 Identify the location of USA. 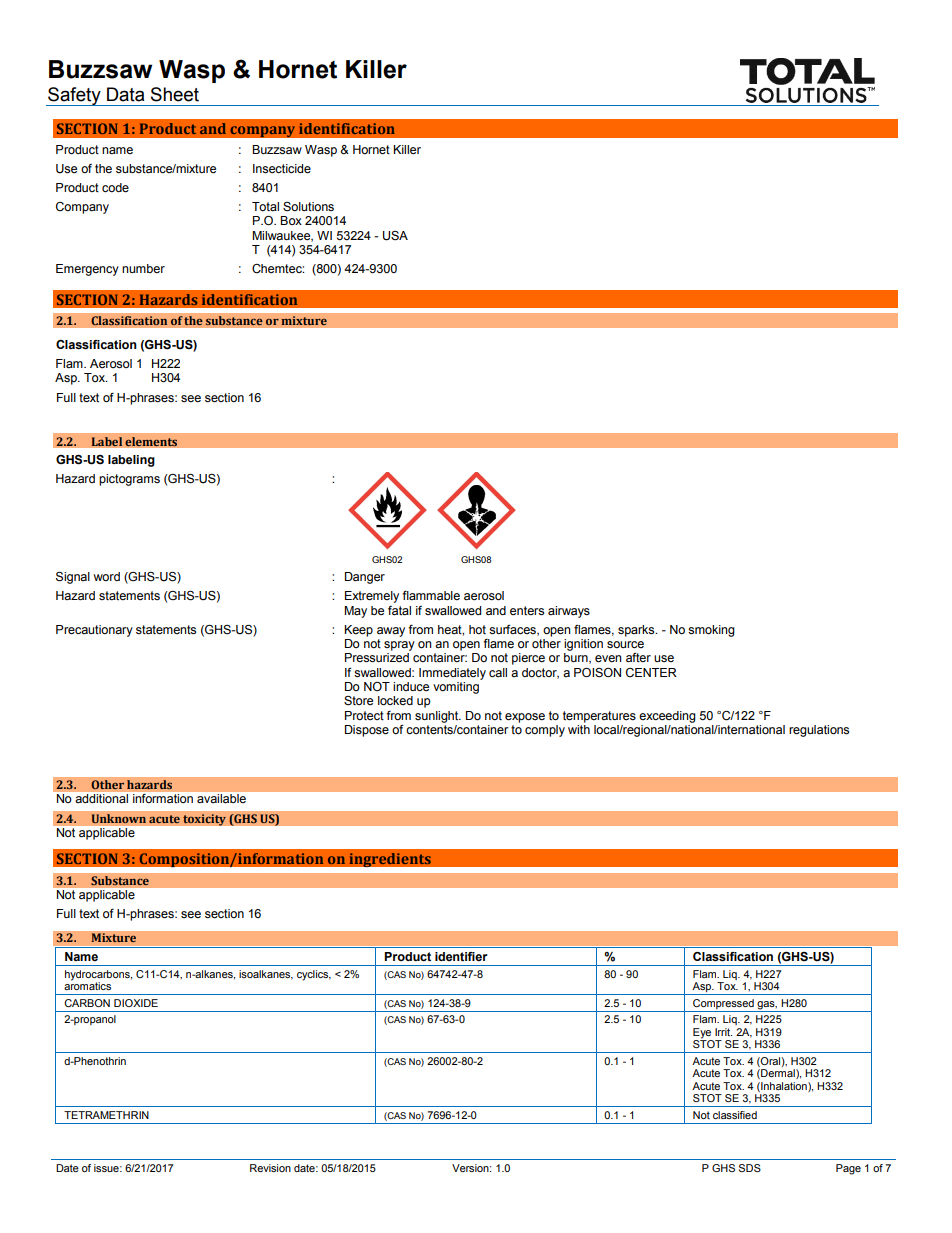
(395, 236).
